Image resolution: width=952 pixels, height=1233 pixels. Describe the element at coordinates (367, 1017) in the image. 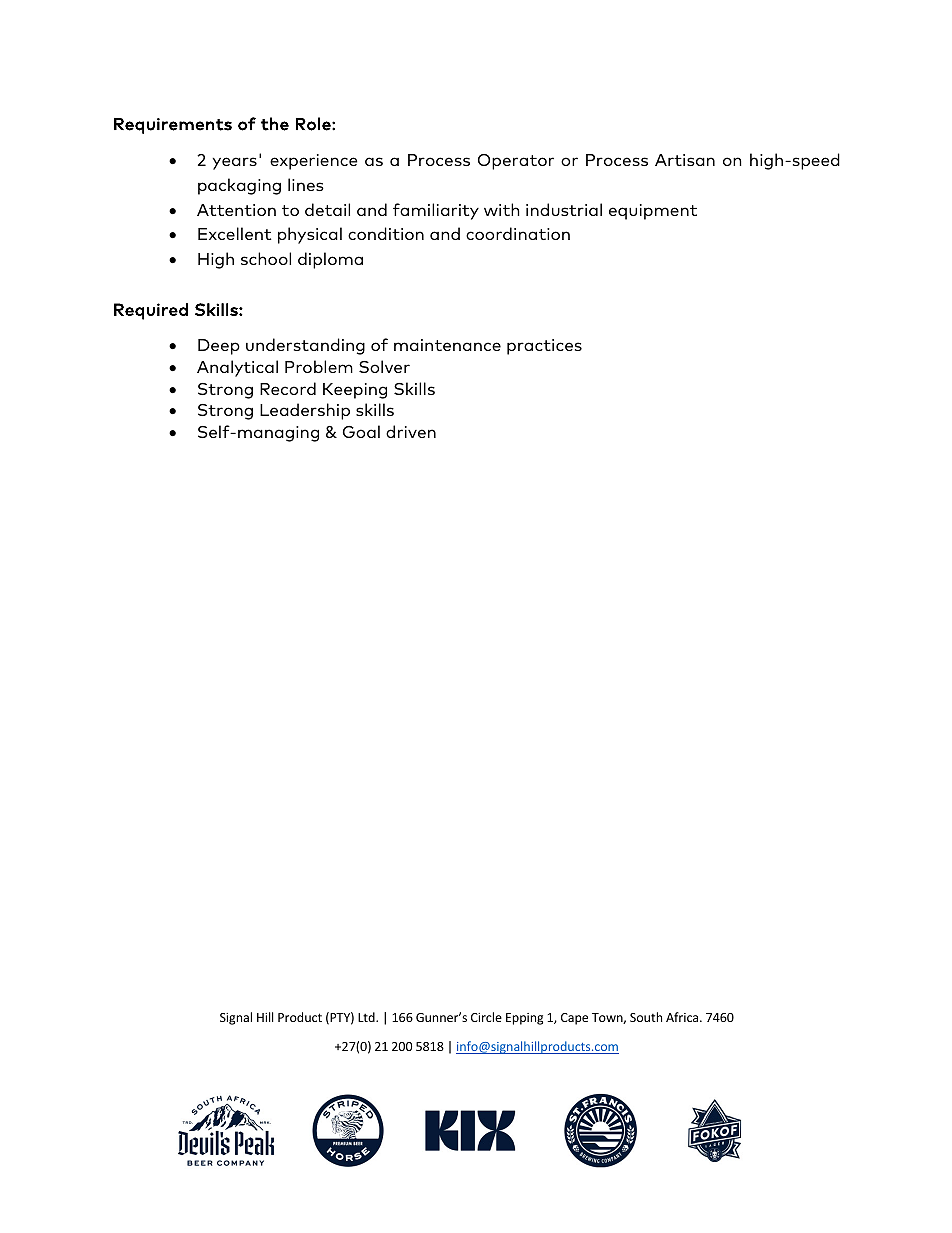

I see `Ltd` at that location.
